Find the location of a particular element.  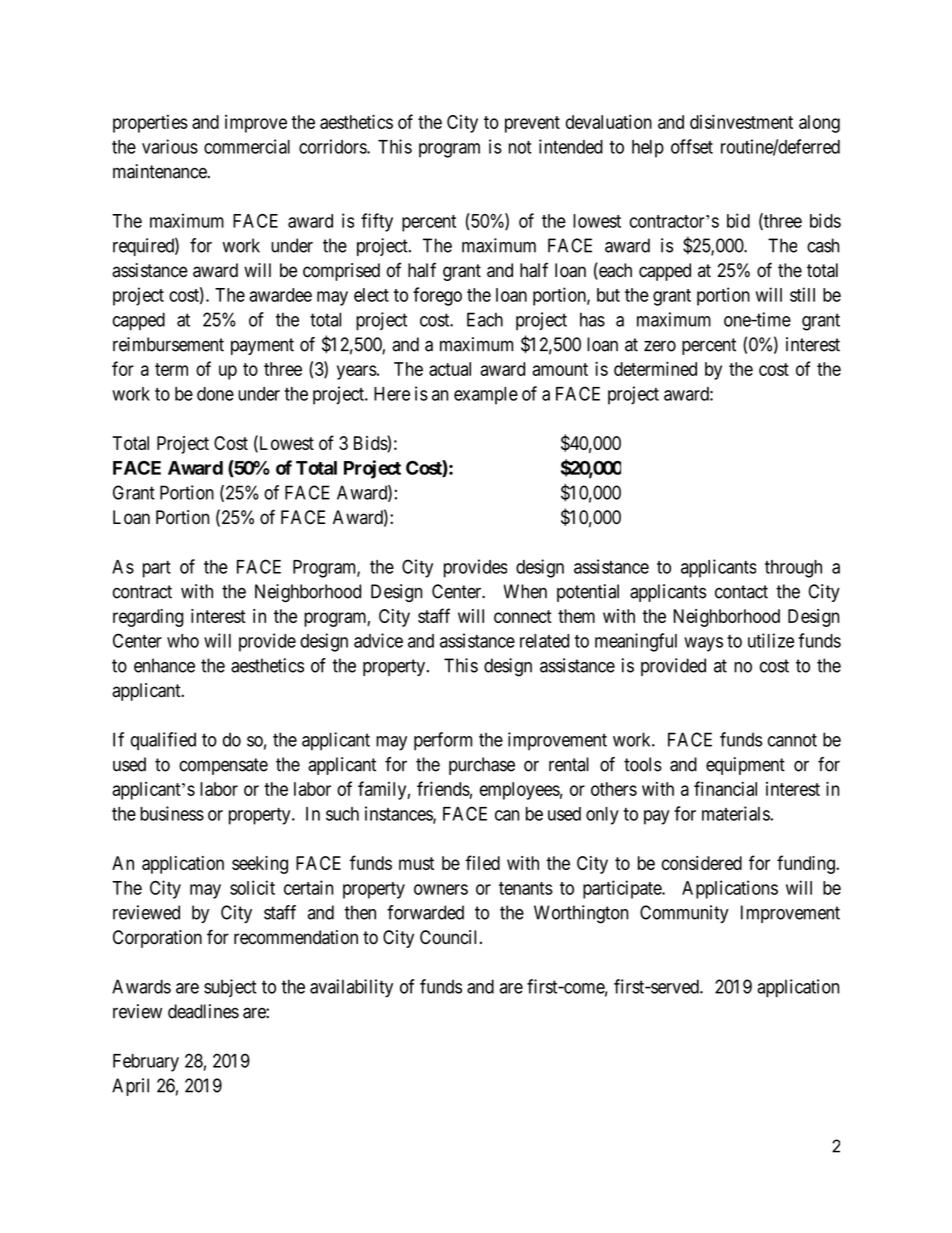

commercial is located at coordinates (247, 146).
